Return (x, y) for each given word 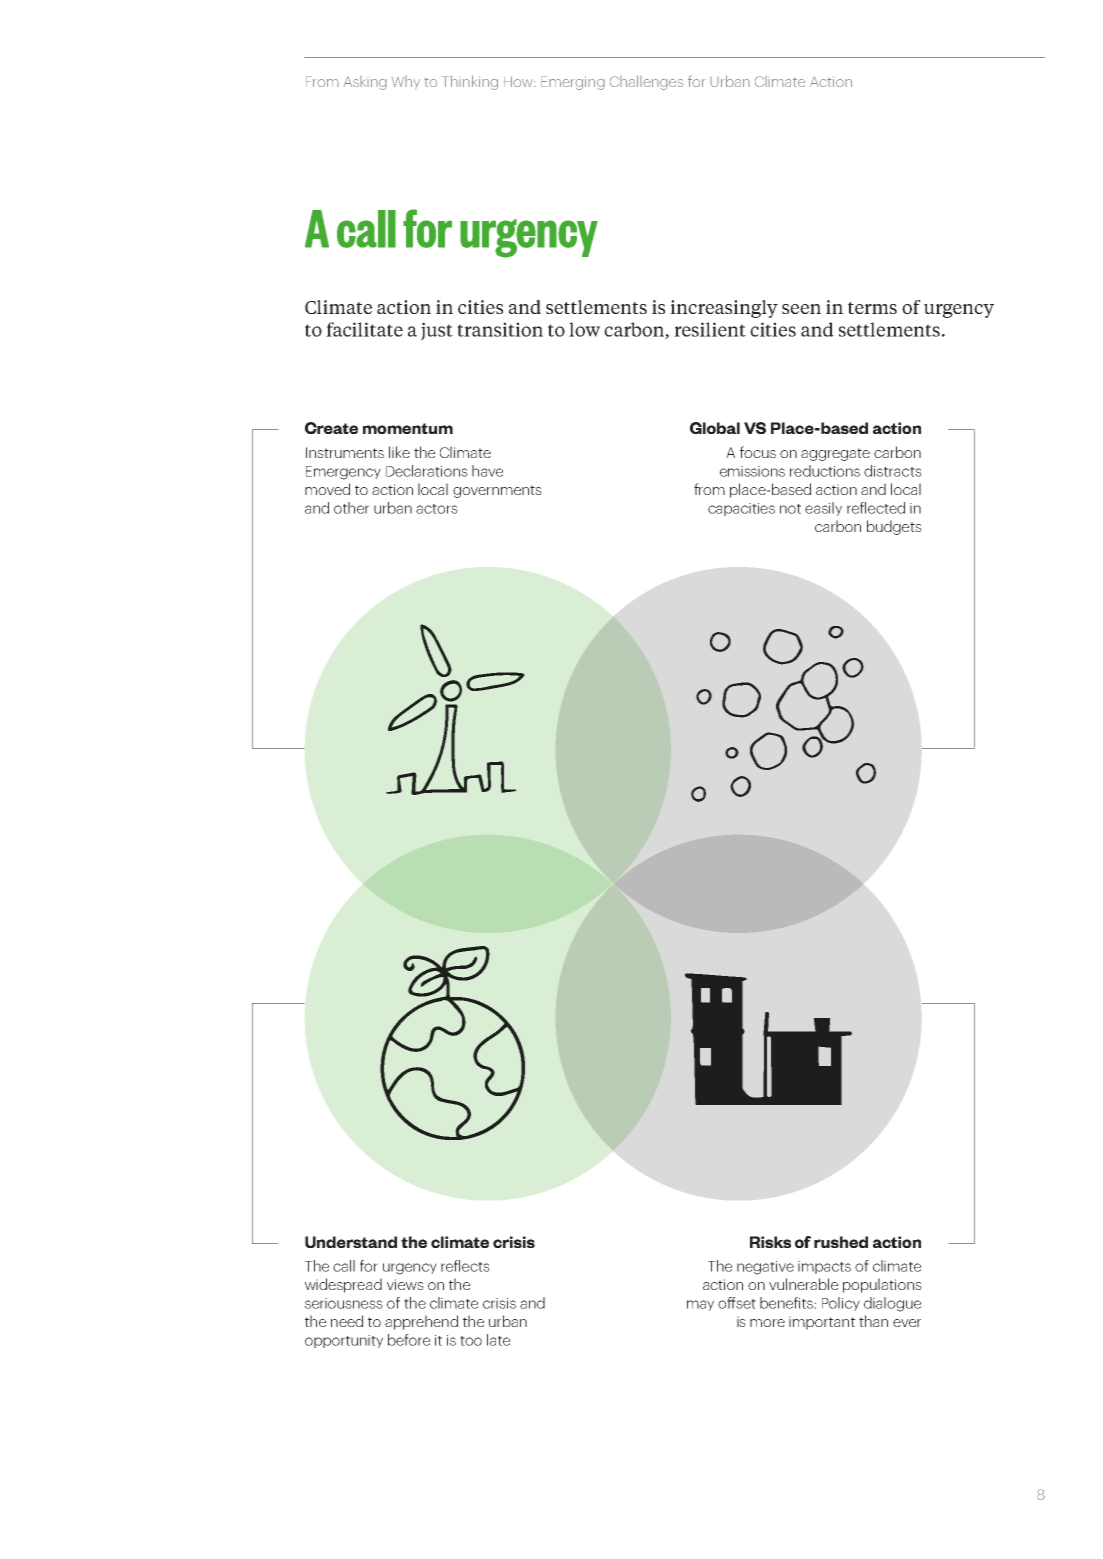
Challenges (646, 82)
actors (437, 509)
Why (406, 83)
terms (872, 308)
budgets (894, 527)
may (700, 1305)
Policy (841, 1304)
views (405, 1284)
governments (497, 491)
